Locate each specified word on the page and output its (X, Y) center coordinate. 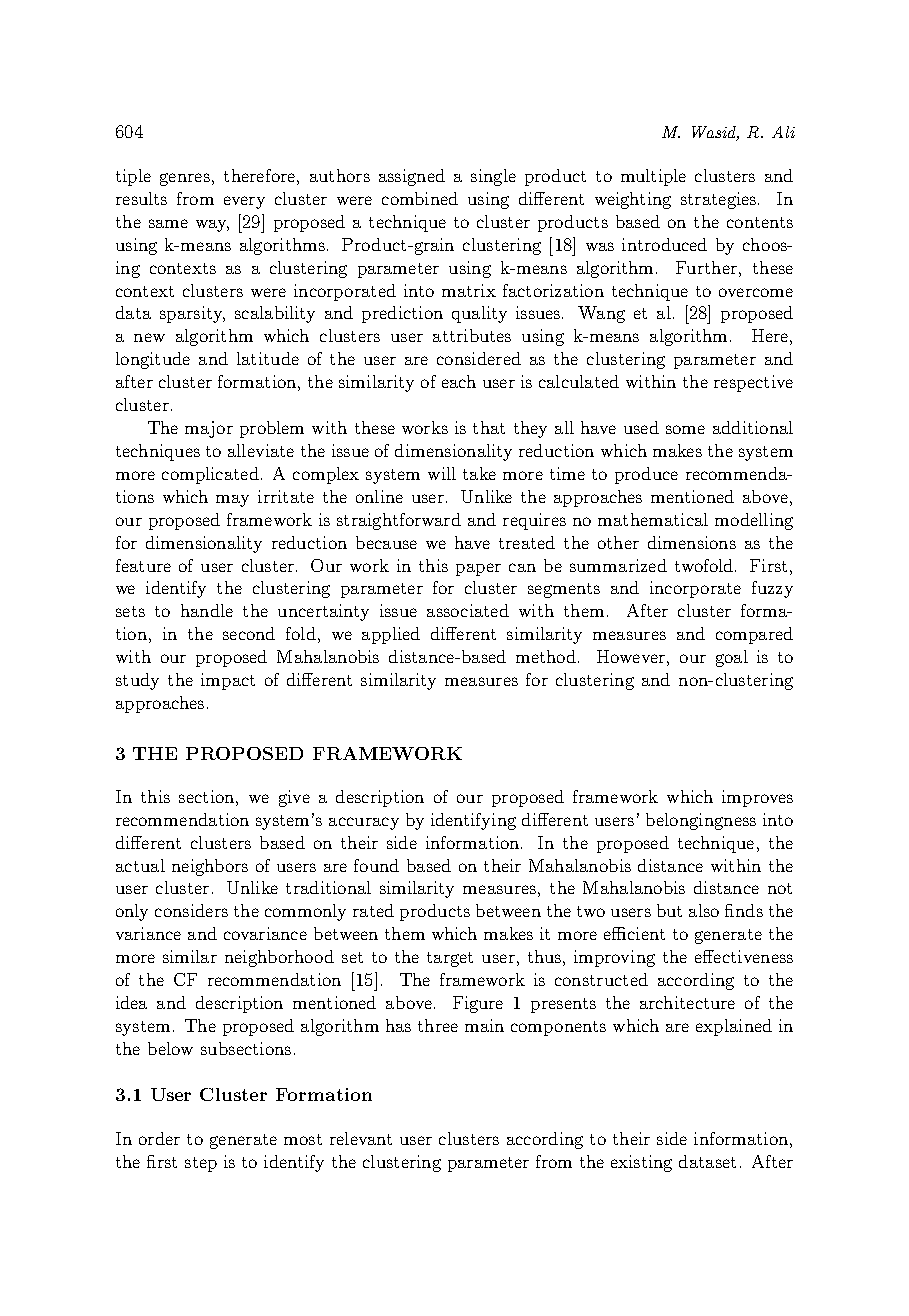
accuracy (364, 823)
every (244, 202)
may (232, 501)
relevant (361, 1138)
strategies (720, 200)
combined (420, 198)
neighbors (210, 867)
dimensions (692, 542)
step (201, 1164)
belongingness (701, 821)
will (442, 473)
